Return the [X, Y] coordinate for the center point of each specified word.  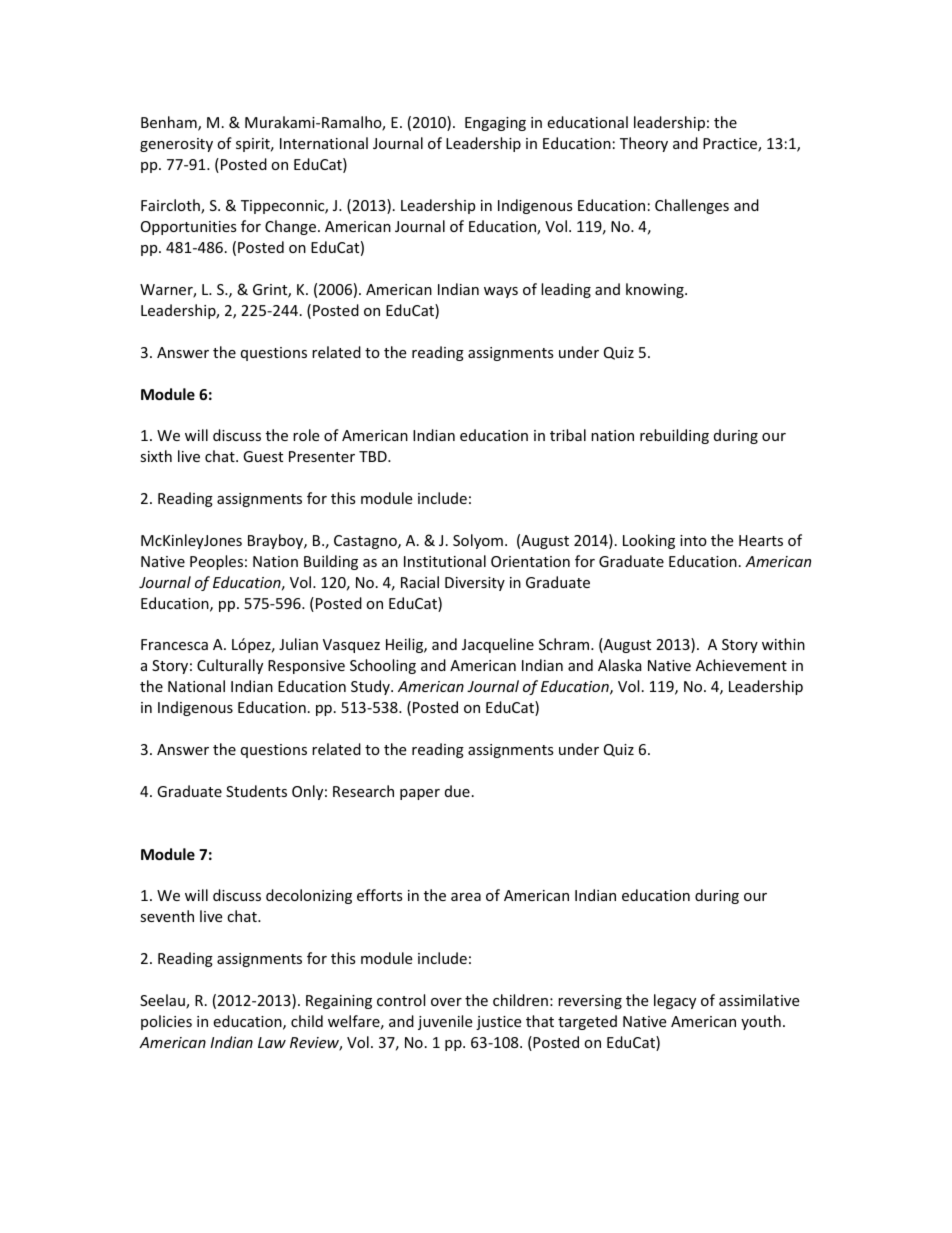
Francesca [174, 644]
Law [272, 1042]
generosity [176, 145]
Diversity [475, 584]
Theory [644, 144]
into [693, 540]
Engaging [495, 124]
